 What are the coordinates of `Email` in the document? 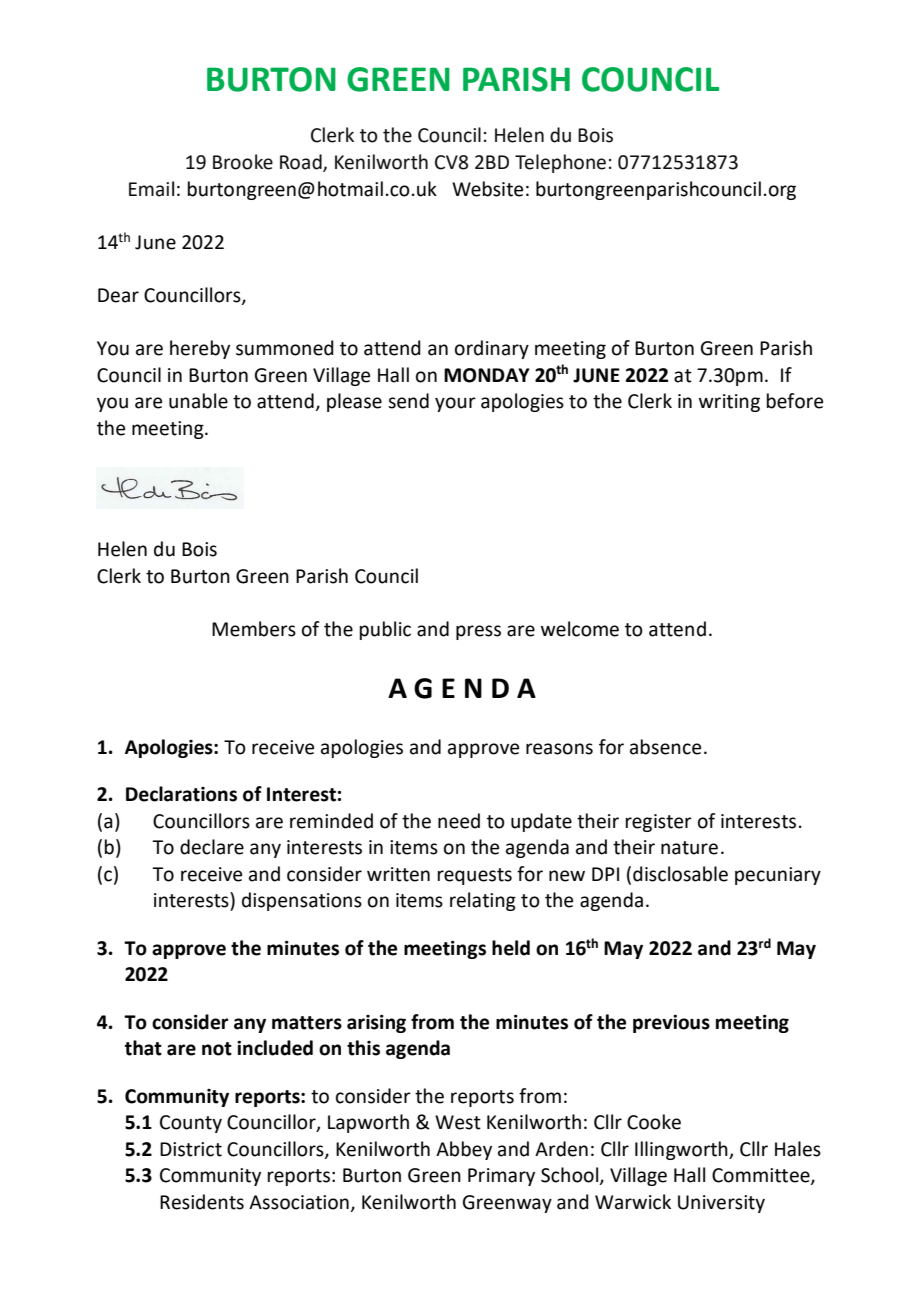 It's located at (151, 189).
